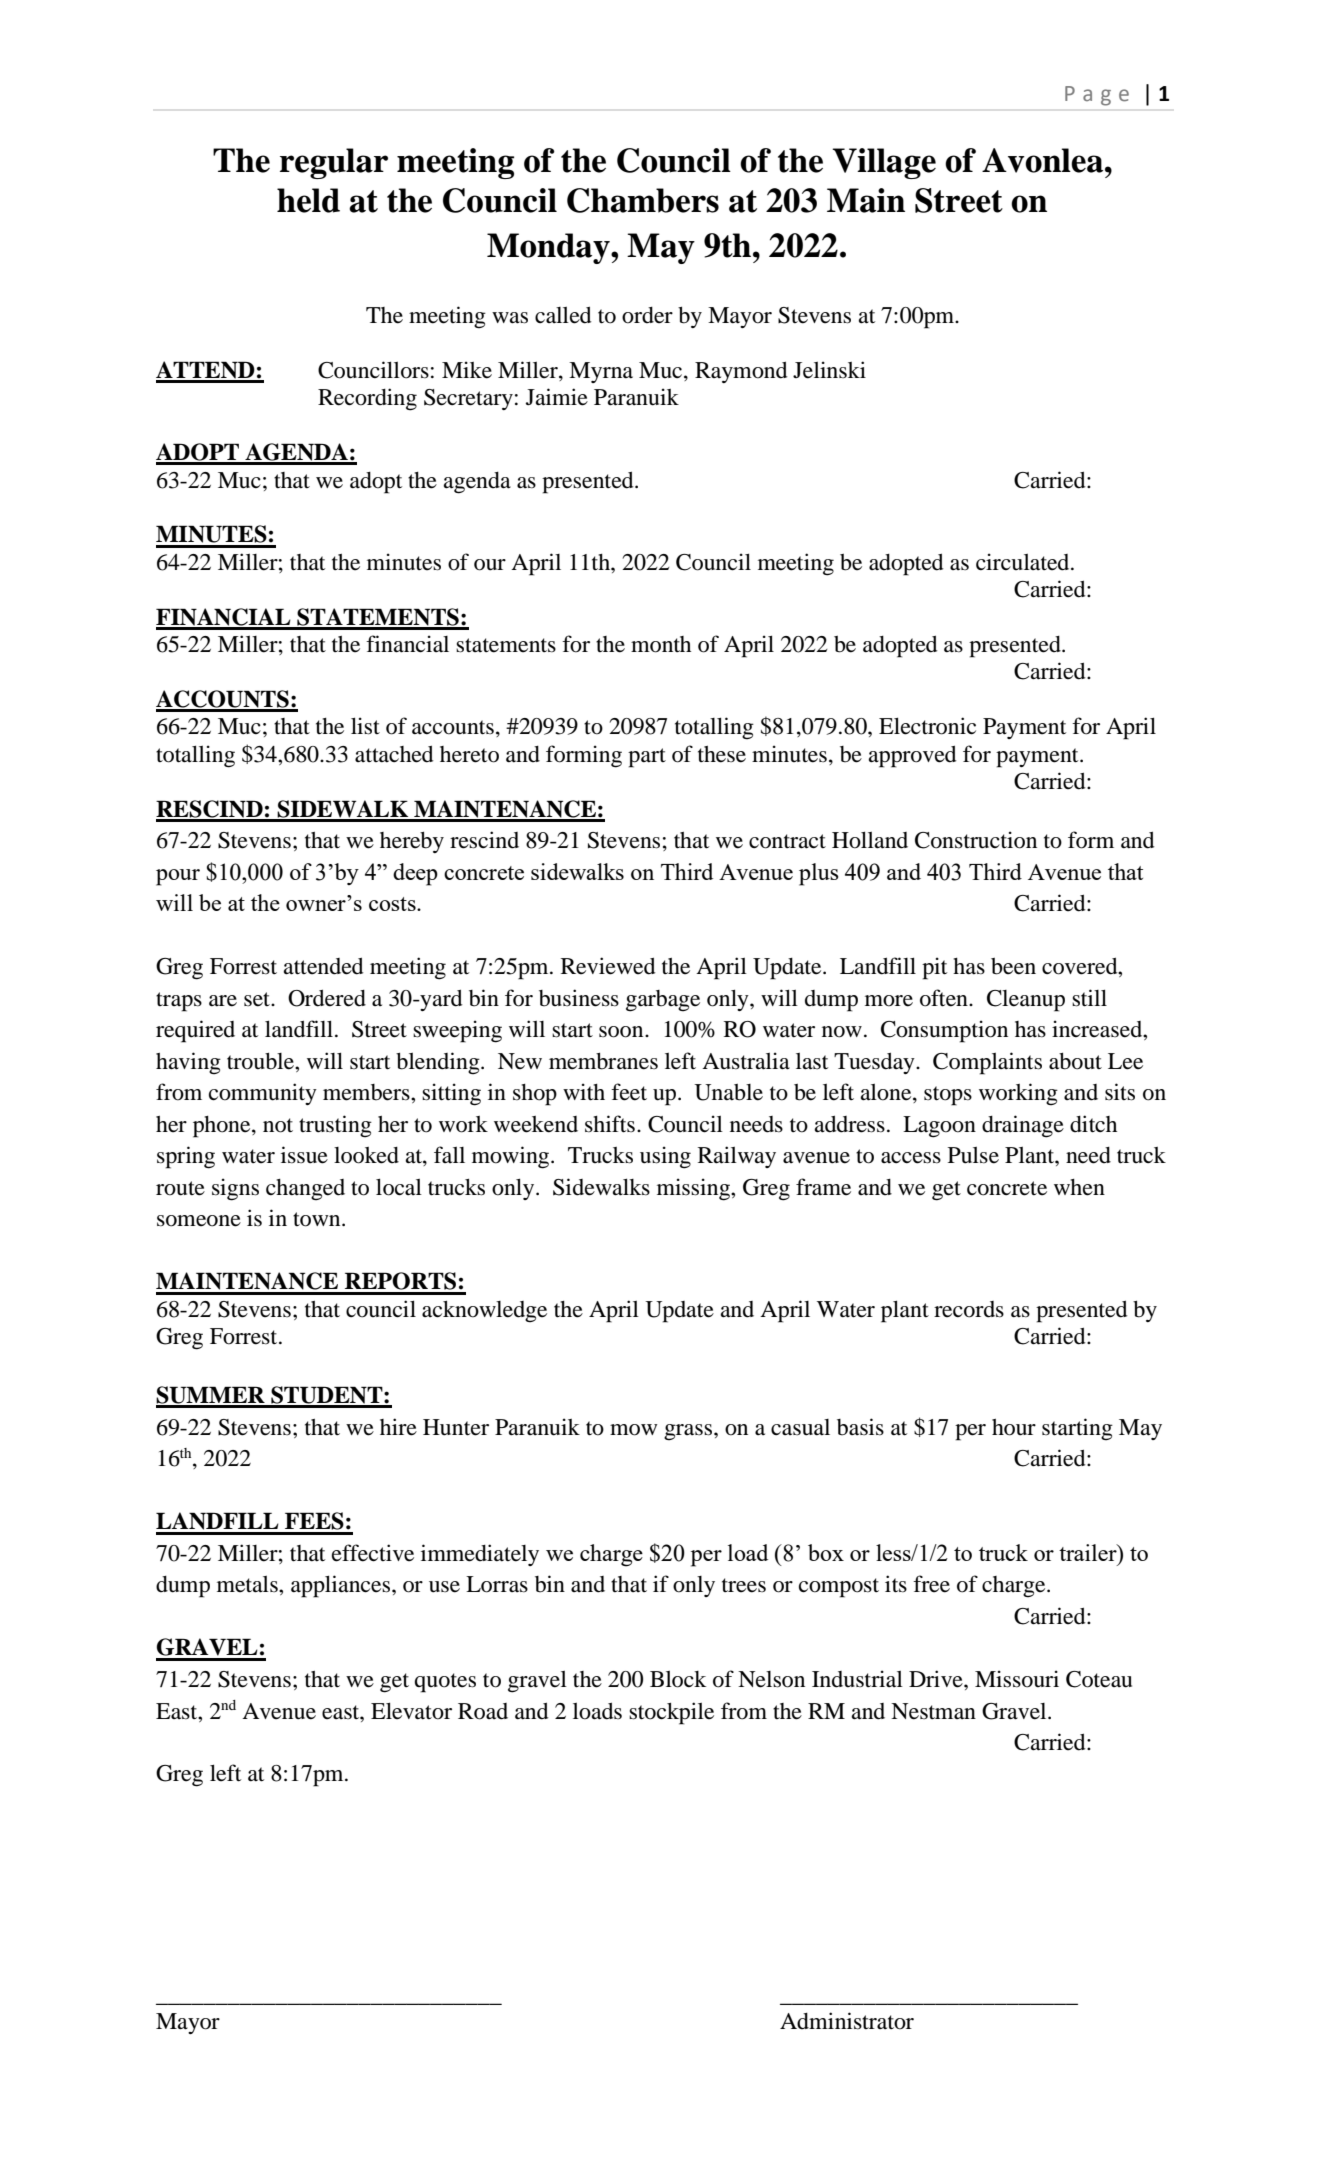 Image resolution: width=1326 pixels, height=2184 pixels. What do you see at coordinates (847, 2021) in the page?
I see `Administrator` at bounding box center [847, 2021].
